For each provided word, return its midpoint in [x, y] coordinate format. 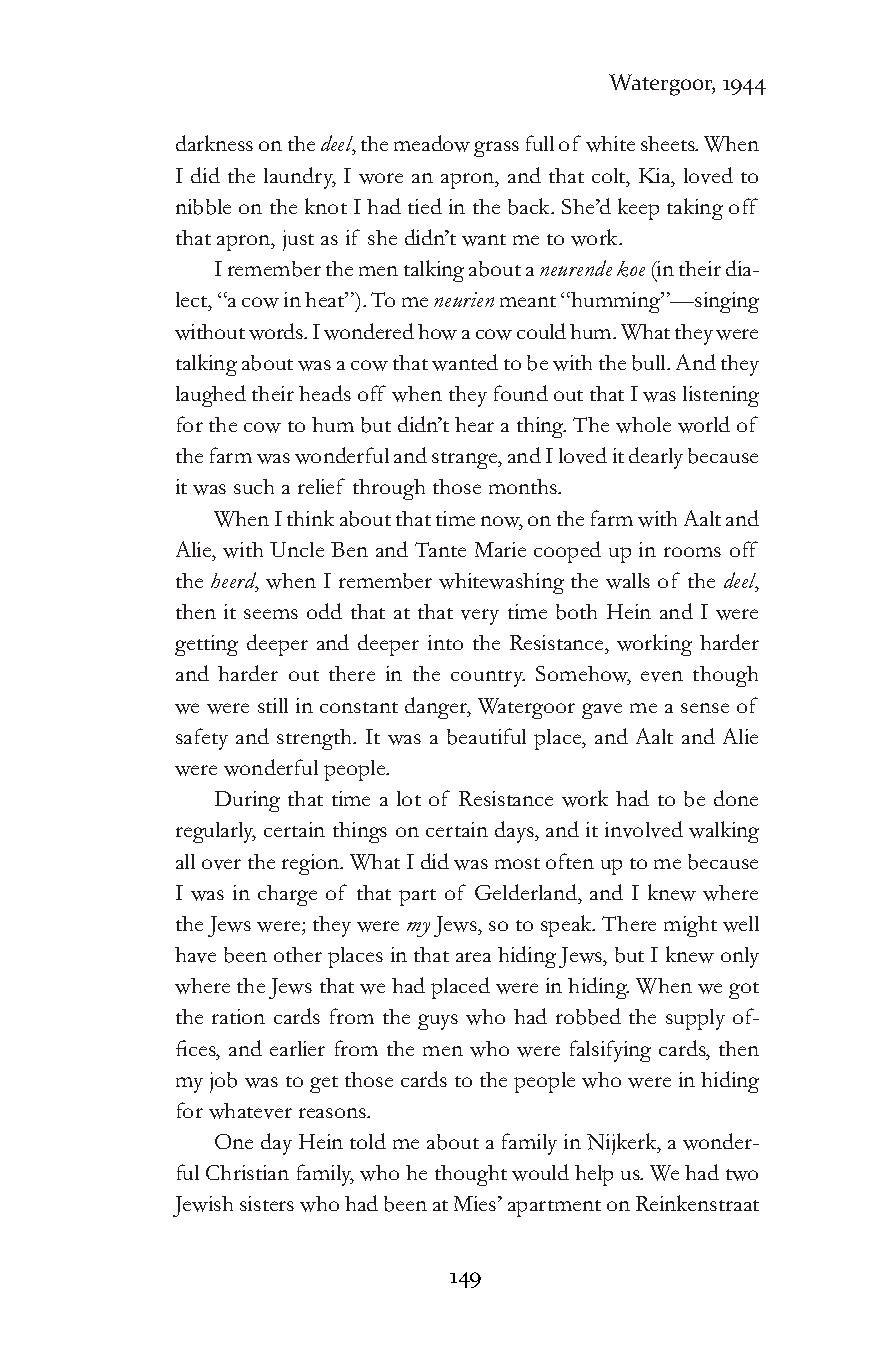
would [540, 1172]
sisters [267, 1203]
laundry [300, 178]
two [742, 1175]
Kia [656, 175]
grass [496, 149]
